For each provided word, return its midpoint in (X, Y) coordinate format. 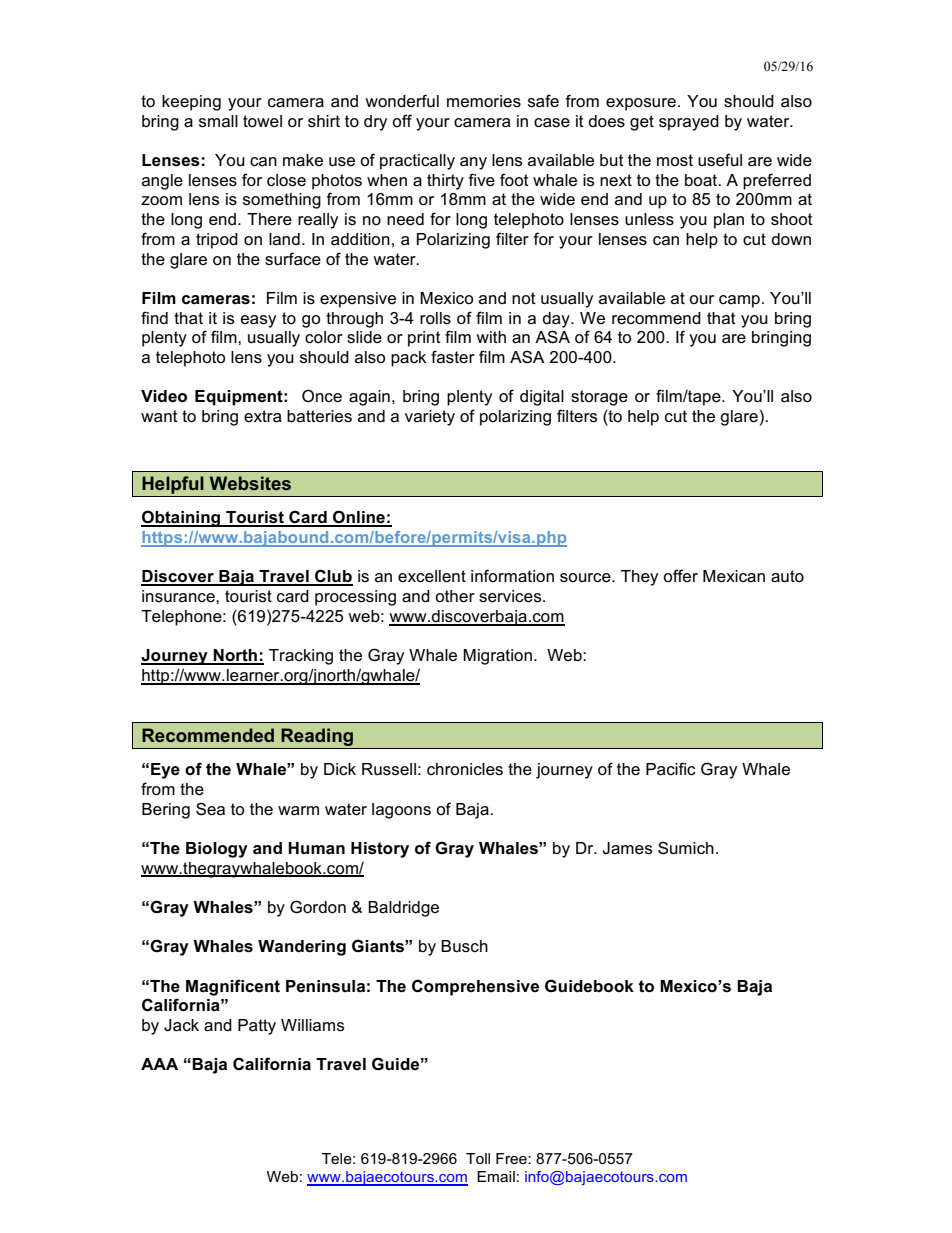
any (473, 163)
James (627, 848)
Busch (464, 946)
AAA (159, 1064)
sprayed (689, 123)
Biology (217, 850)
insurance (179, 596)
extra (263, 416)
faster (453, 357)
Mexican (734, 576)
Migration (497, 657)
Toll (478, 1158)
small (218, 121)
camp (739, 301)
